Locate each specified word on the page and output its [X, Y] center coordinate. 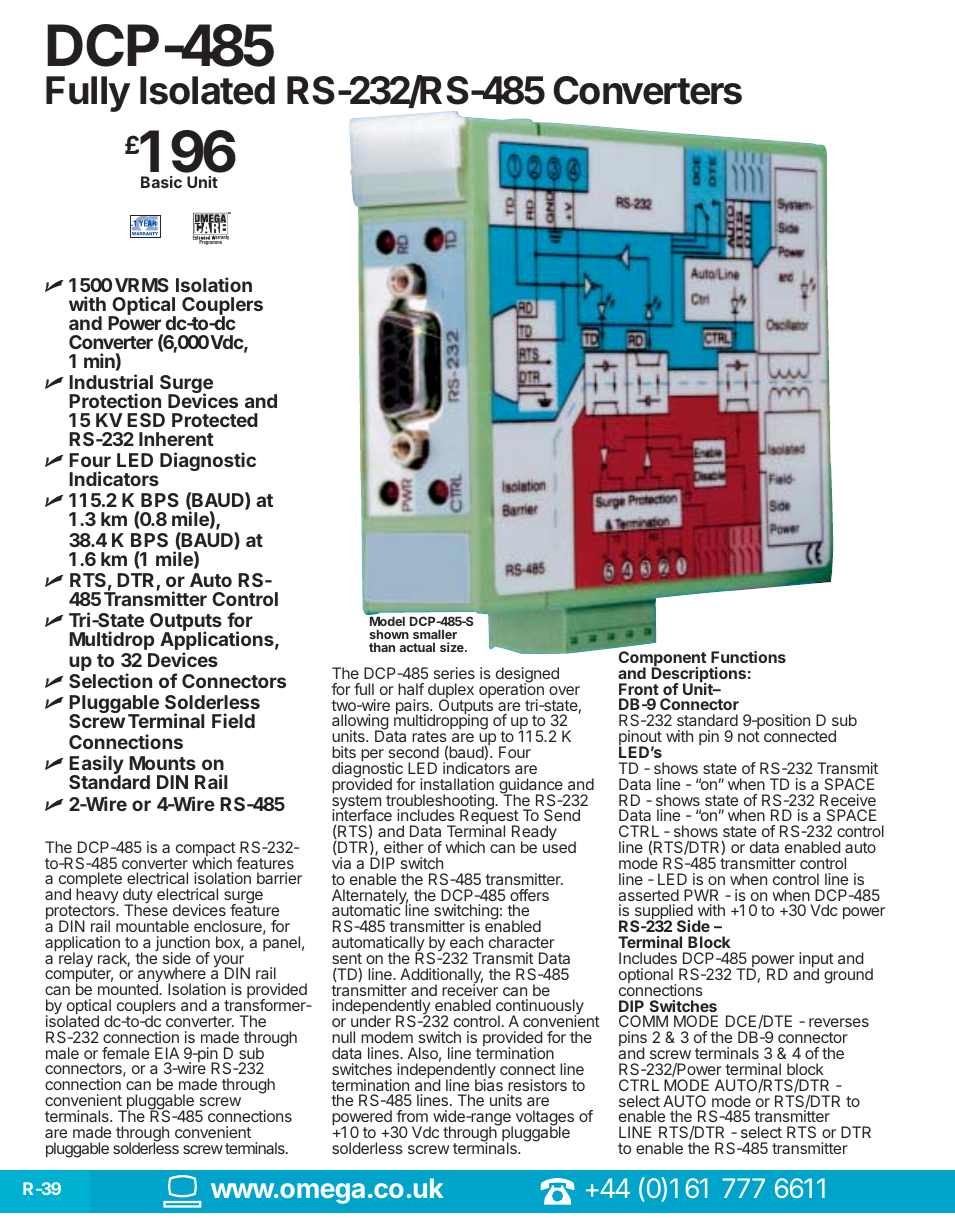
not [749, 736]
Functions [748, 657]
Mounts [162, 763]
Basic [161, 182]
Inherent [176, 439]
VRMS [142, 285]
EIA [167, 1053]
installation [457, 784]
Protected [215, 420]
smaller [435, 634]
